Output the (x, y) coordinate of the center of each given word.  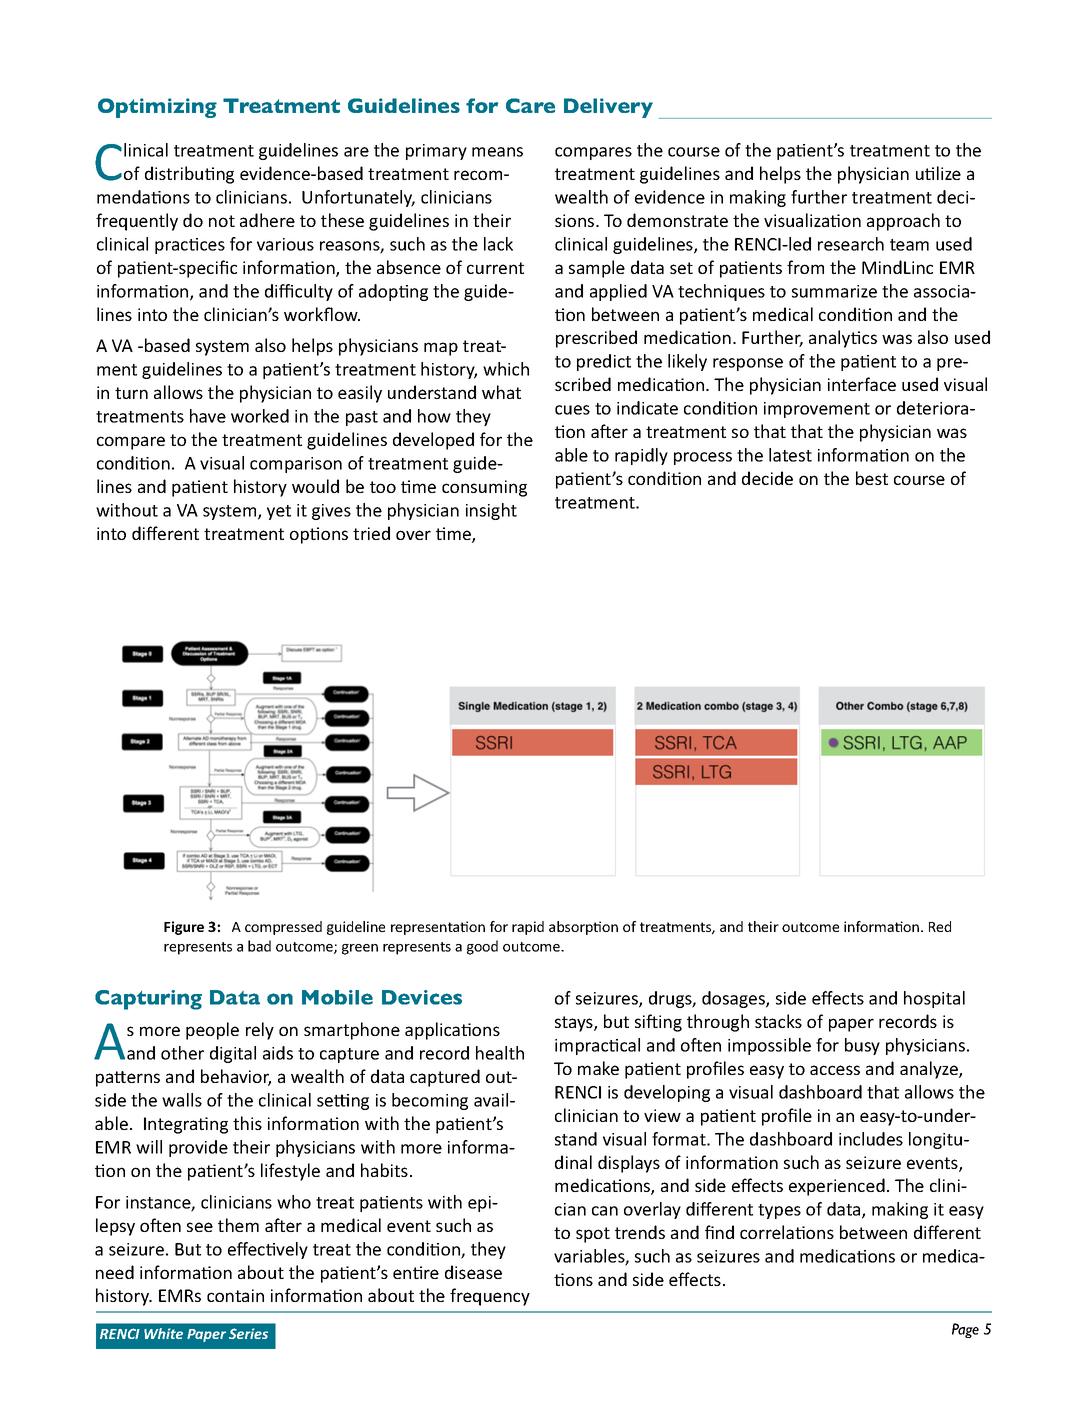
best (872, 478)
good (482, 947)
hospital (934, 999)
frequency (490, 1297)
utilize (938, 173)
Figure (184, 928)
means (497, 152)
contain (235, 1295)
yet (279, 512)
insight (491, 511)
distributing (189, 175)
